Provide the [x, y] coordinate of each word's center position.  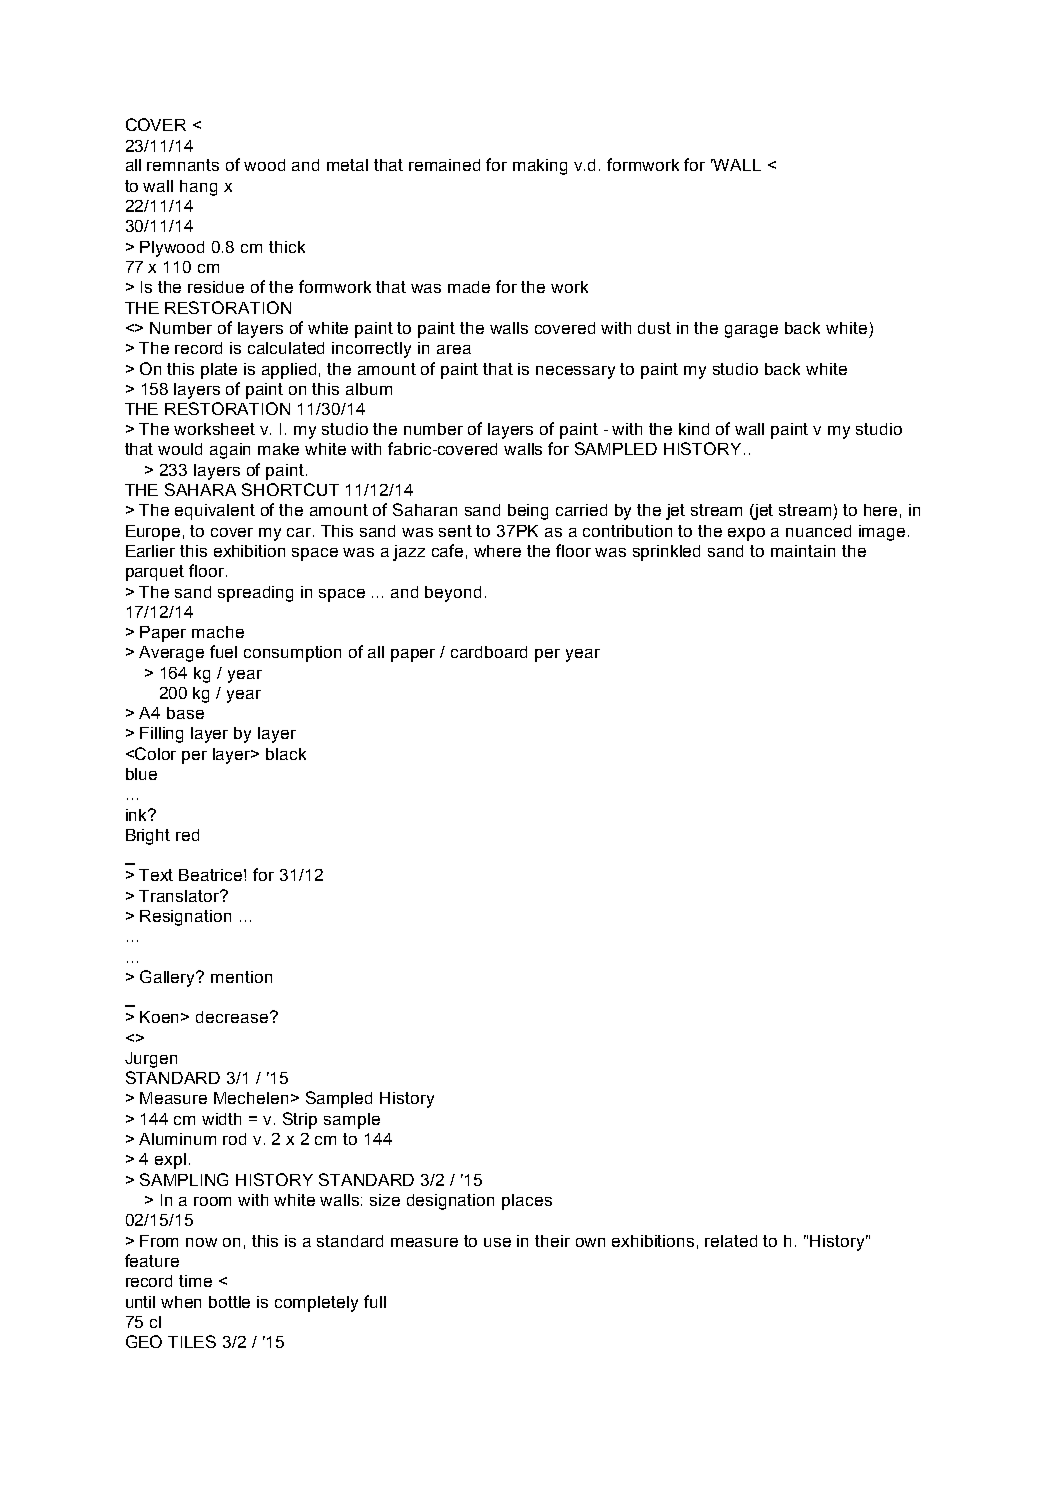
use [497, 1242]
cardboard [489, 652]
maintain [803, 551]
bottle [229, 1302]
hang [198, 188]
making [540, 167]
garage [751, 331]
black [286, 754]
